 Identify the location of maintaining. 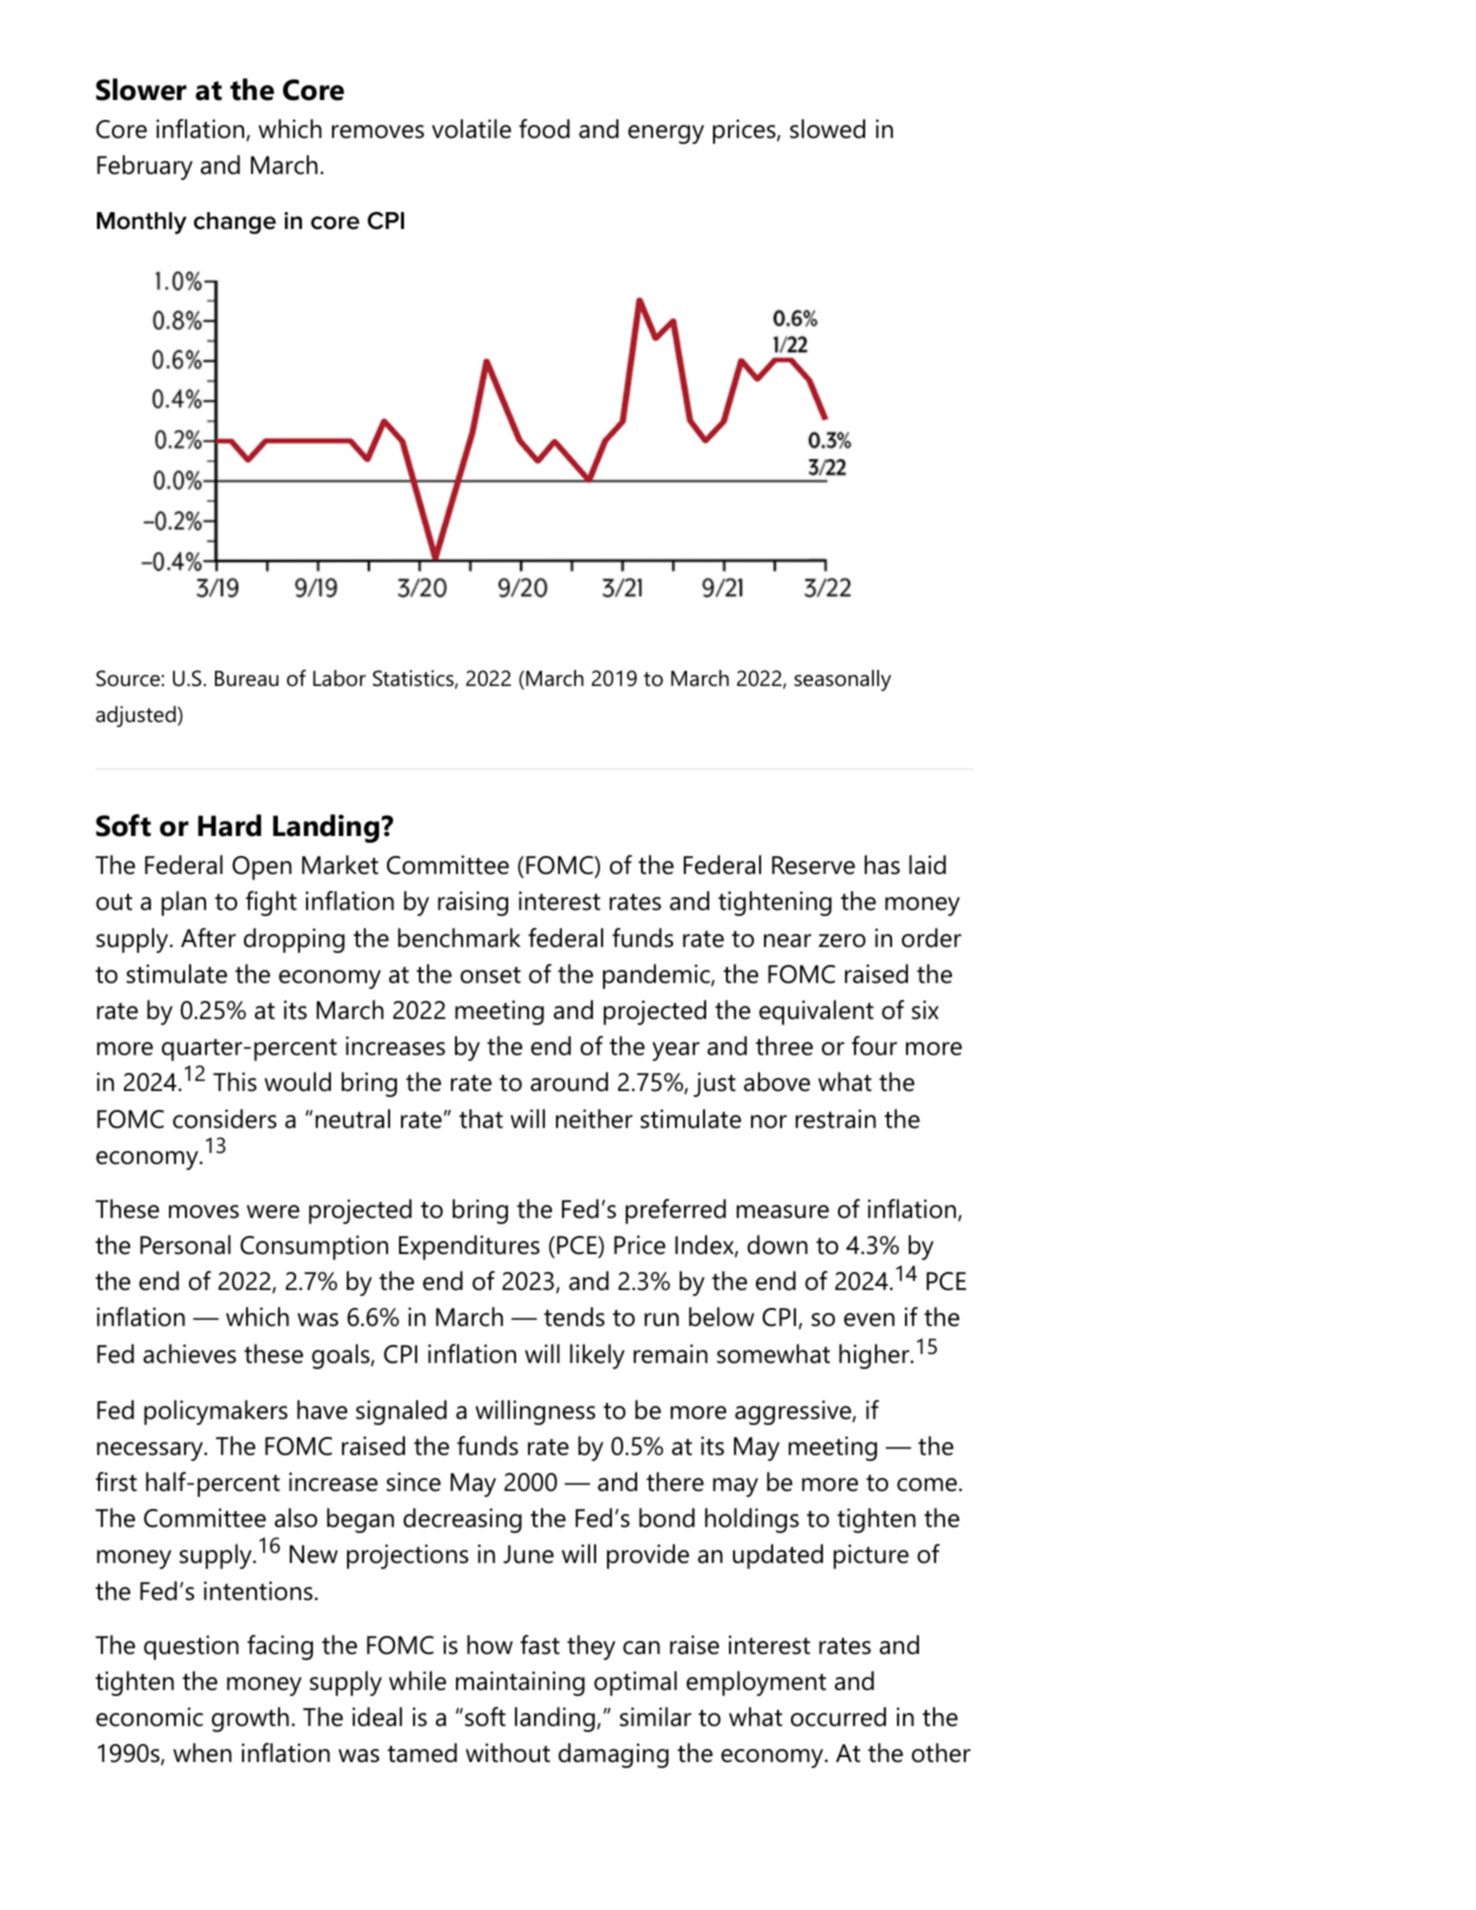
(520, 1683).
